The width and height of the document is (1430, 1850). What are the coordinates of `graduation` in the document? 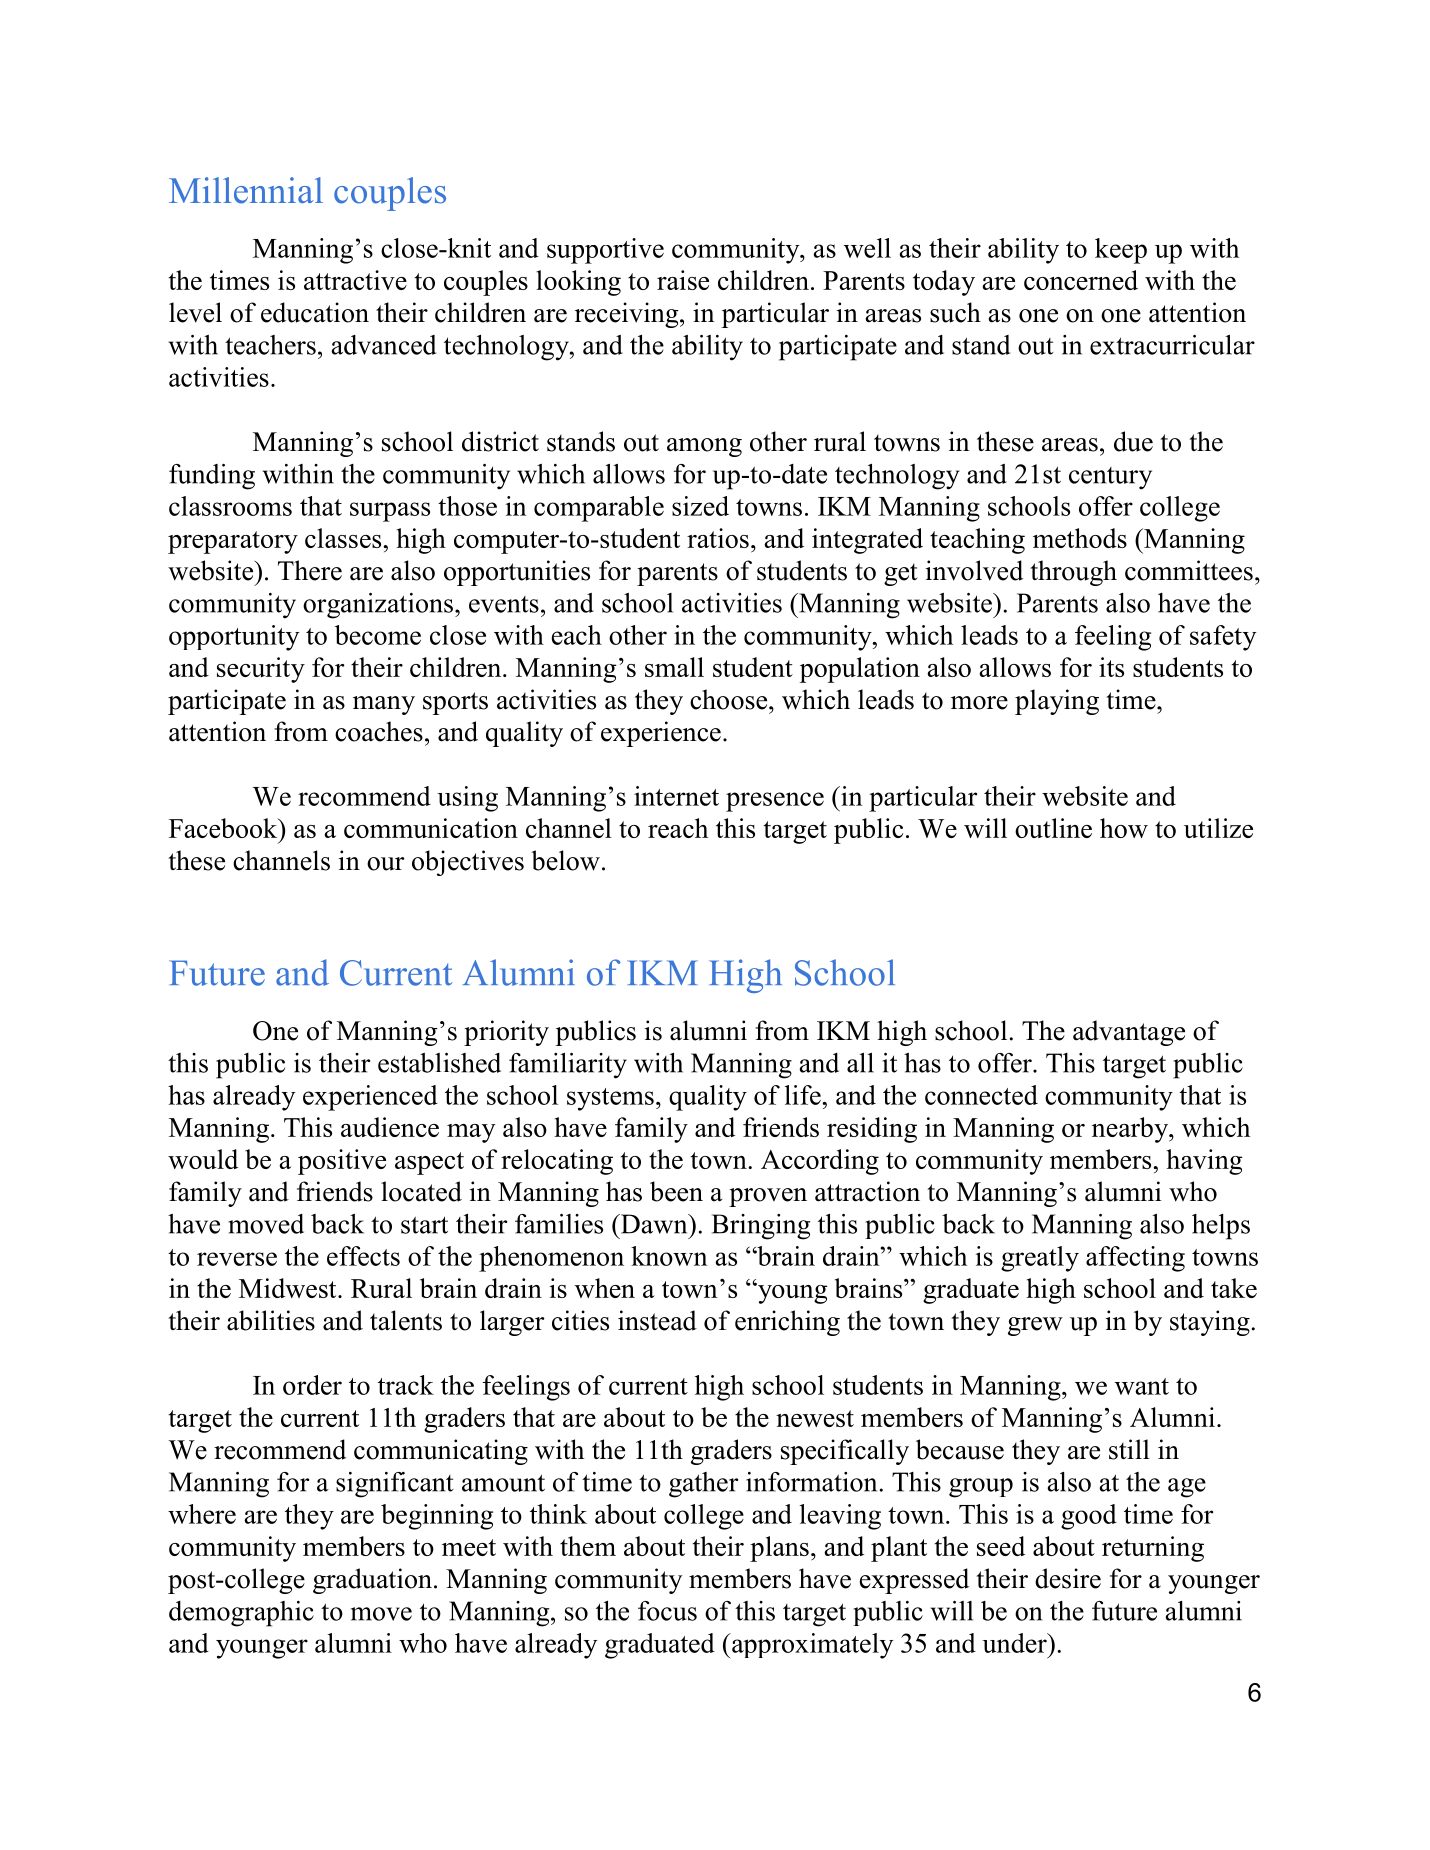 It's located at (372, 1581).
